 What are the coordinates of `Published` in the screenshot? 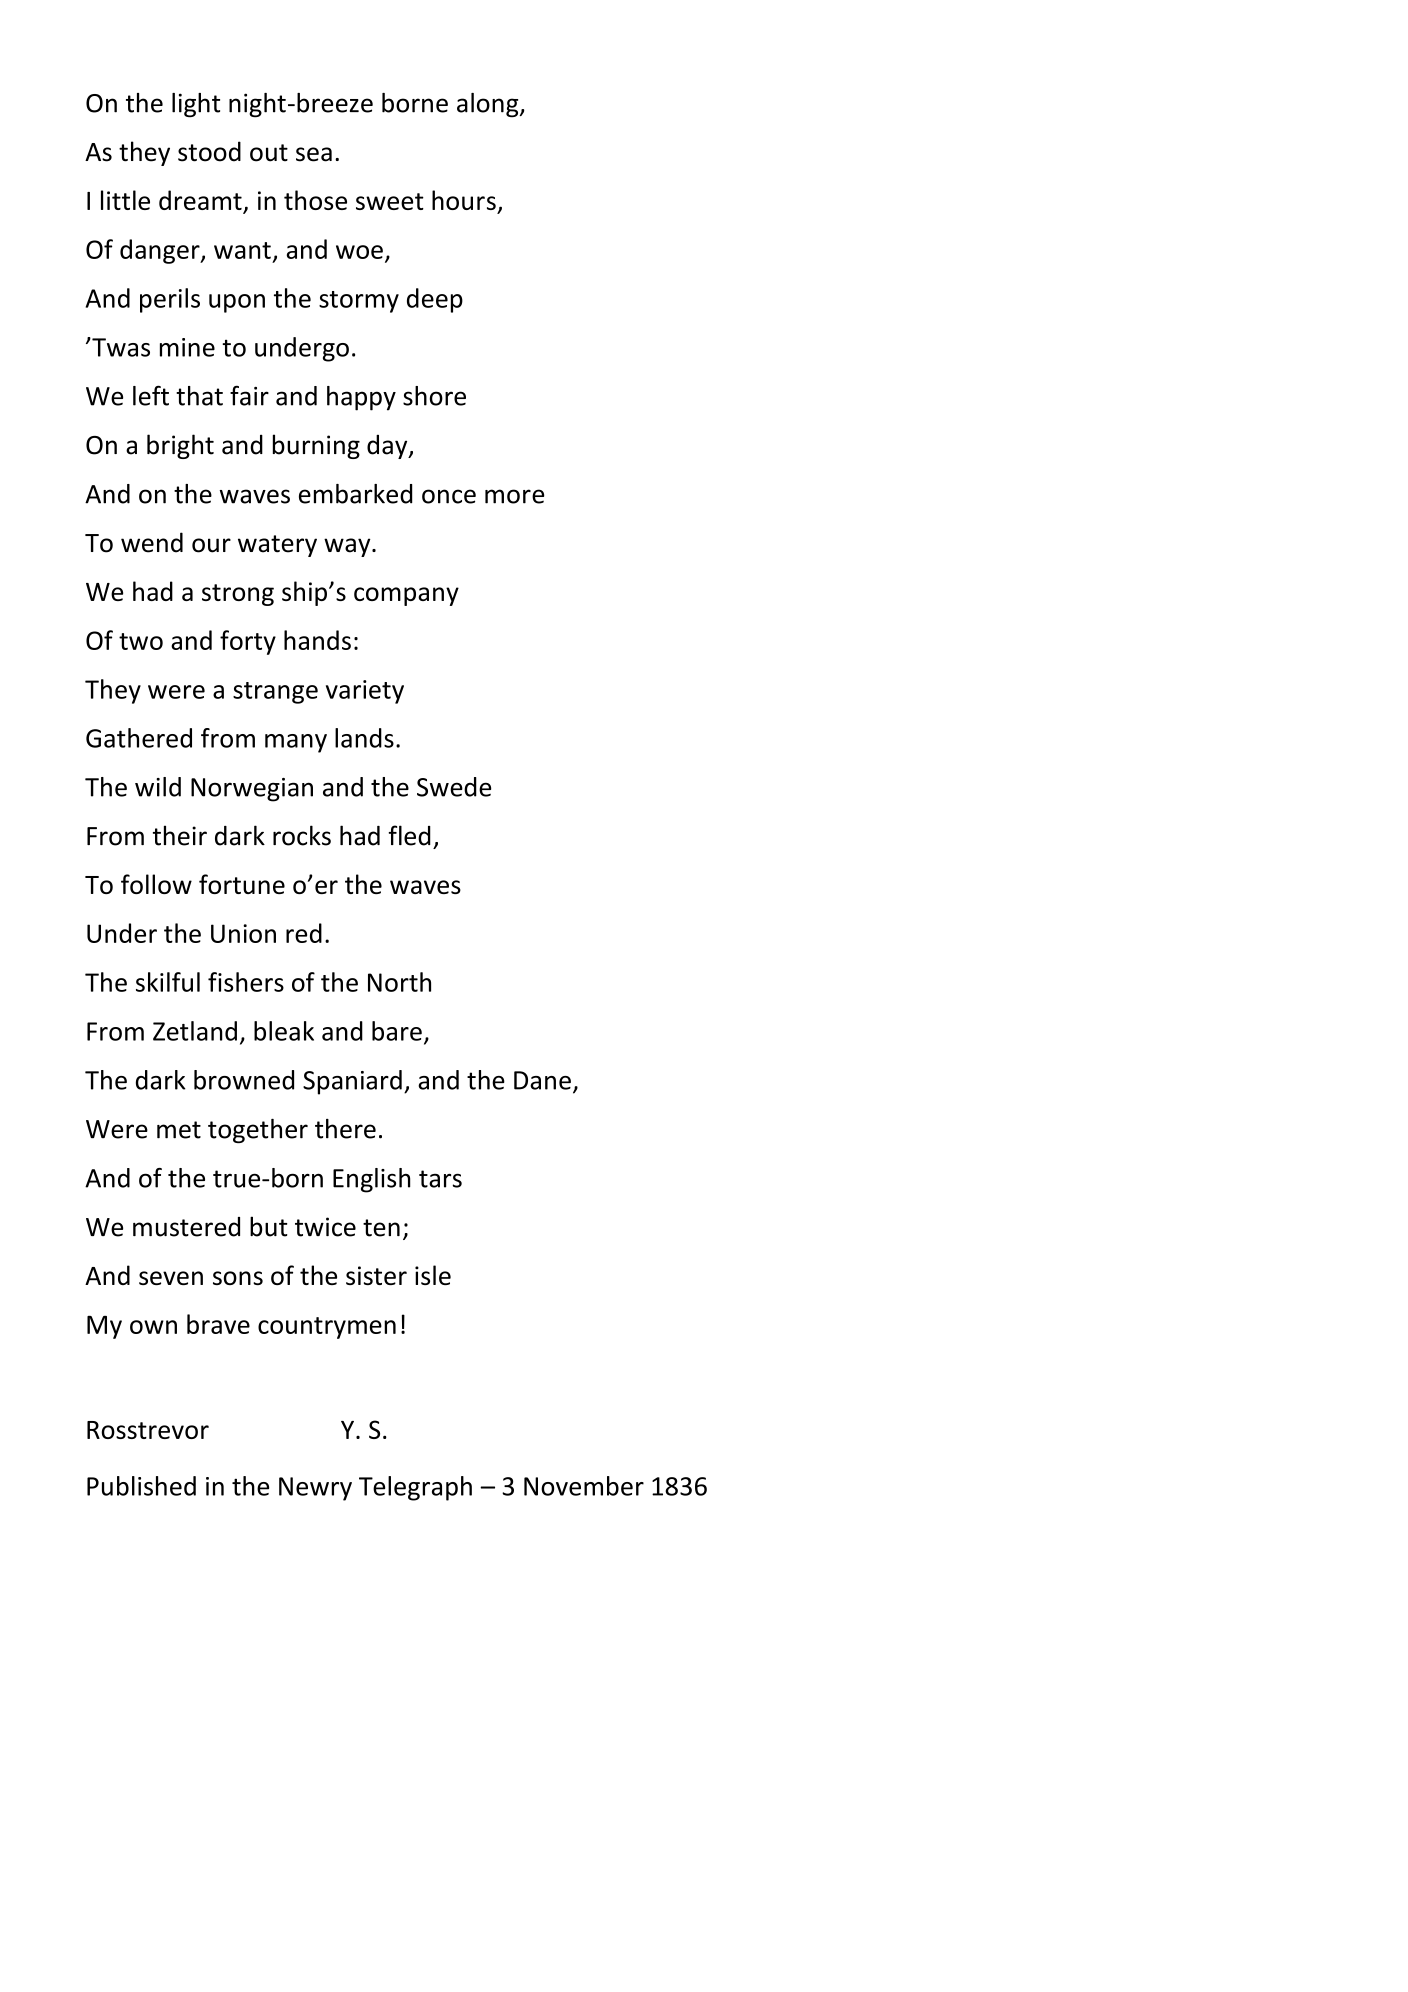 It's located at (141, 1486).
